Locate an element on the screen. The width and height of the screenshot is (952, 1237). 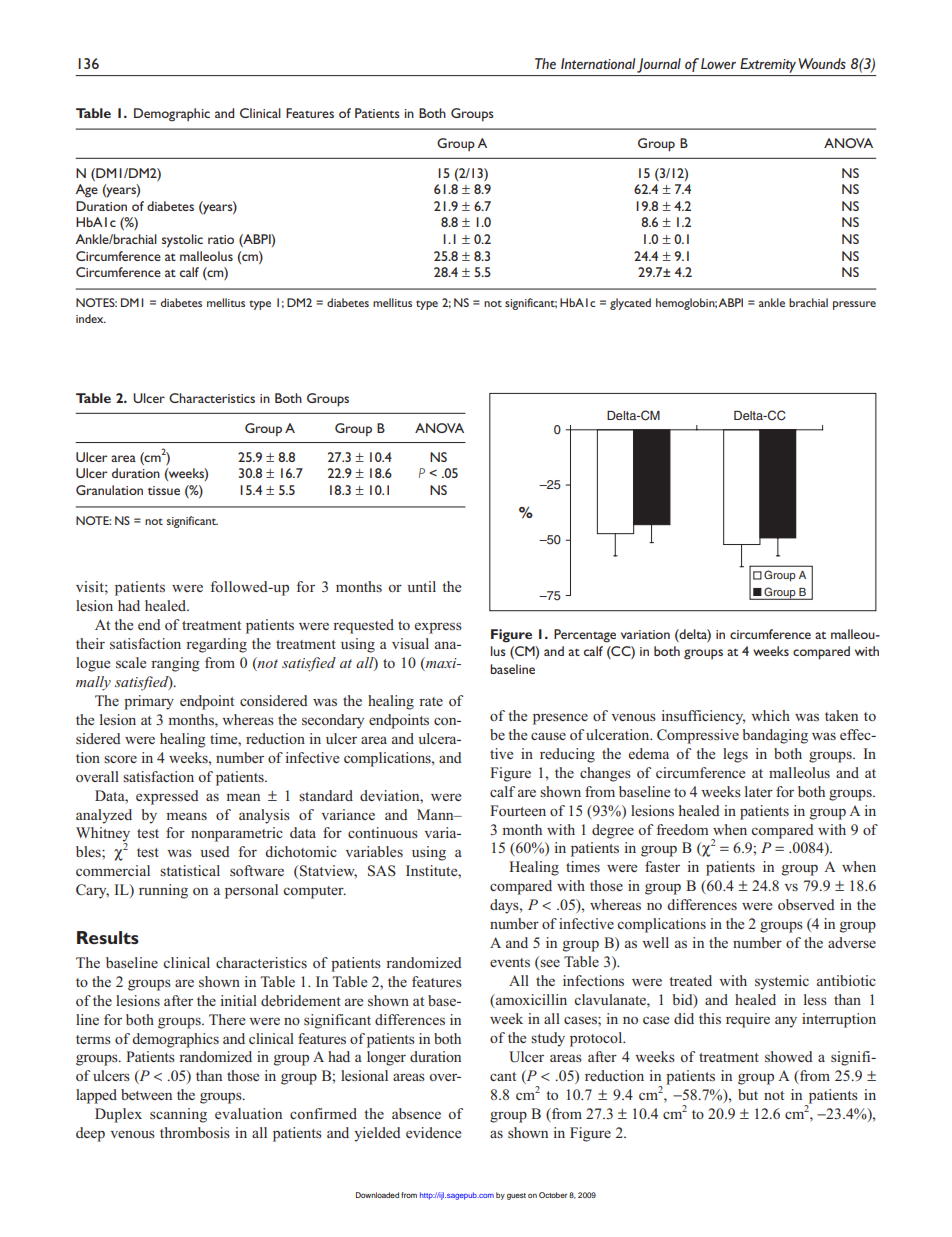
systolic is located at coordinates (182, 241).
